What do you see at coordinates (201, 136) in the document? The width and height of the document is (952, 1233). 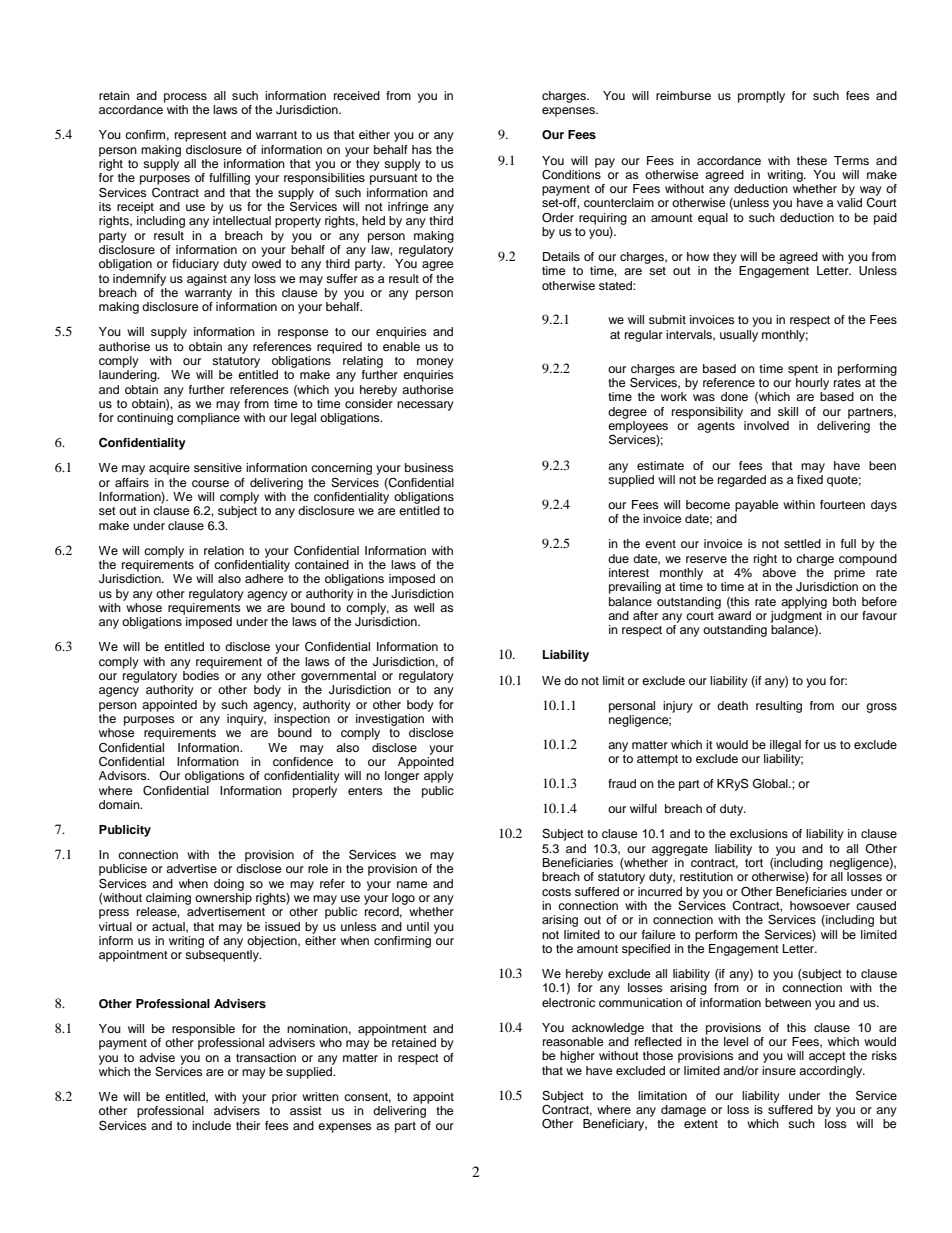 I see `represent` at bounding box center [201, 136].
